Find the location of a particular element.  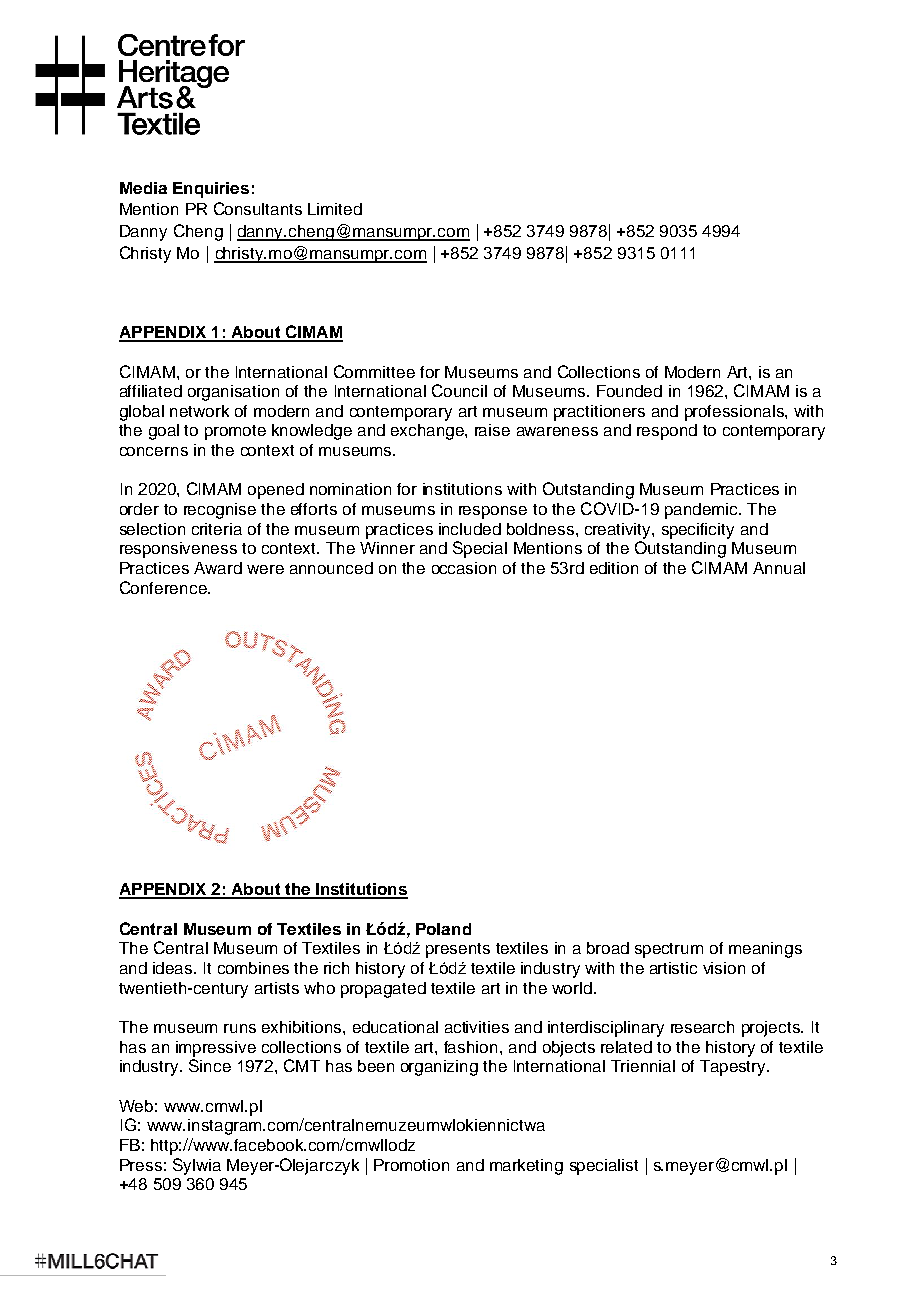

Promotion is located at coordinates (411, 1165).
